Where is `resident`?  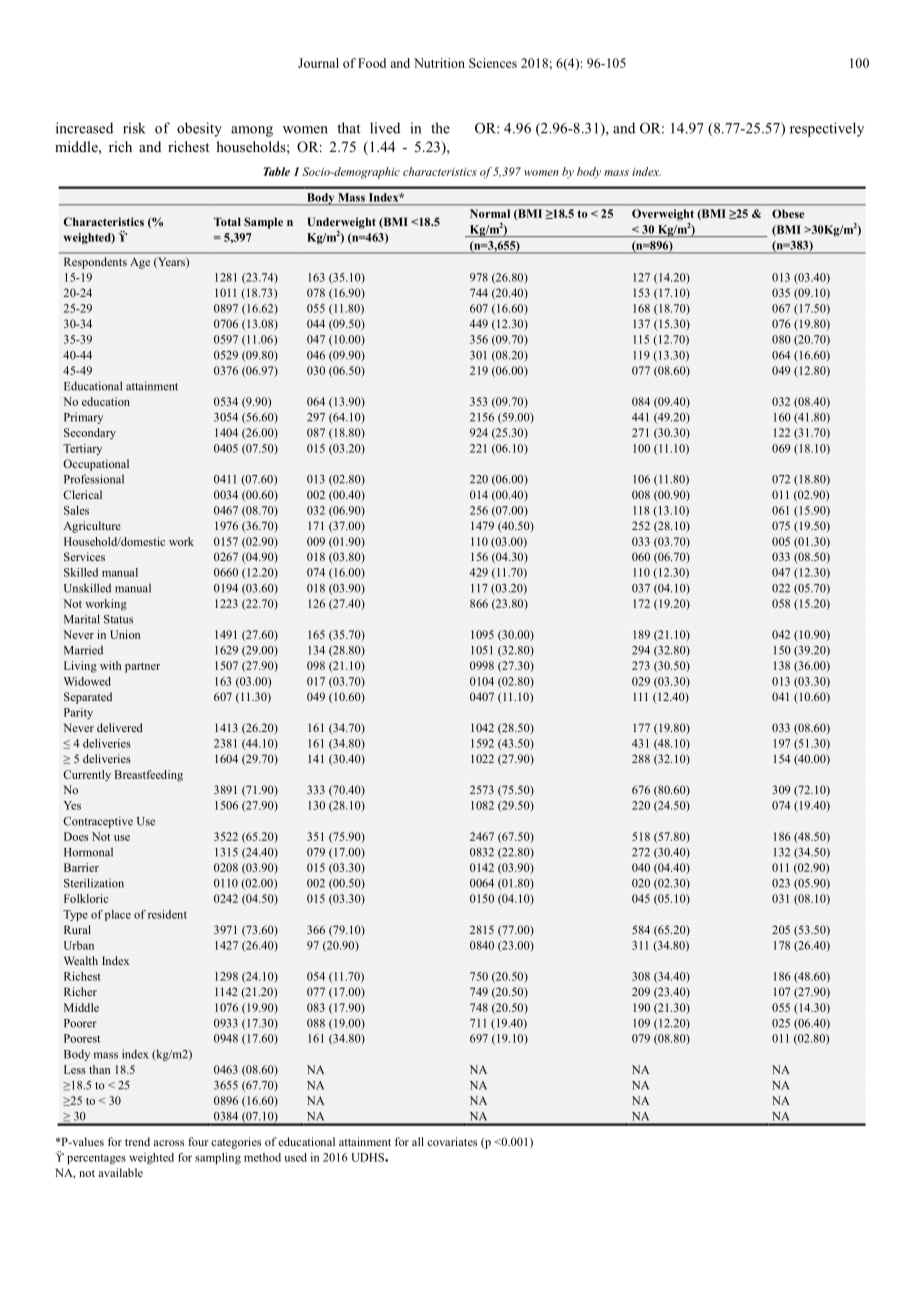 resident is located at coordinates (167, 914).
